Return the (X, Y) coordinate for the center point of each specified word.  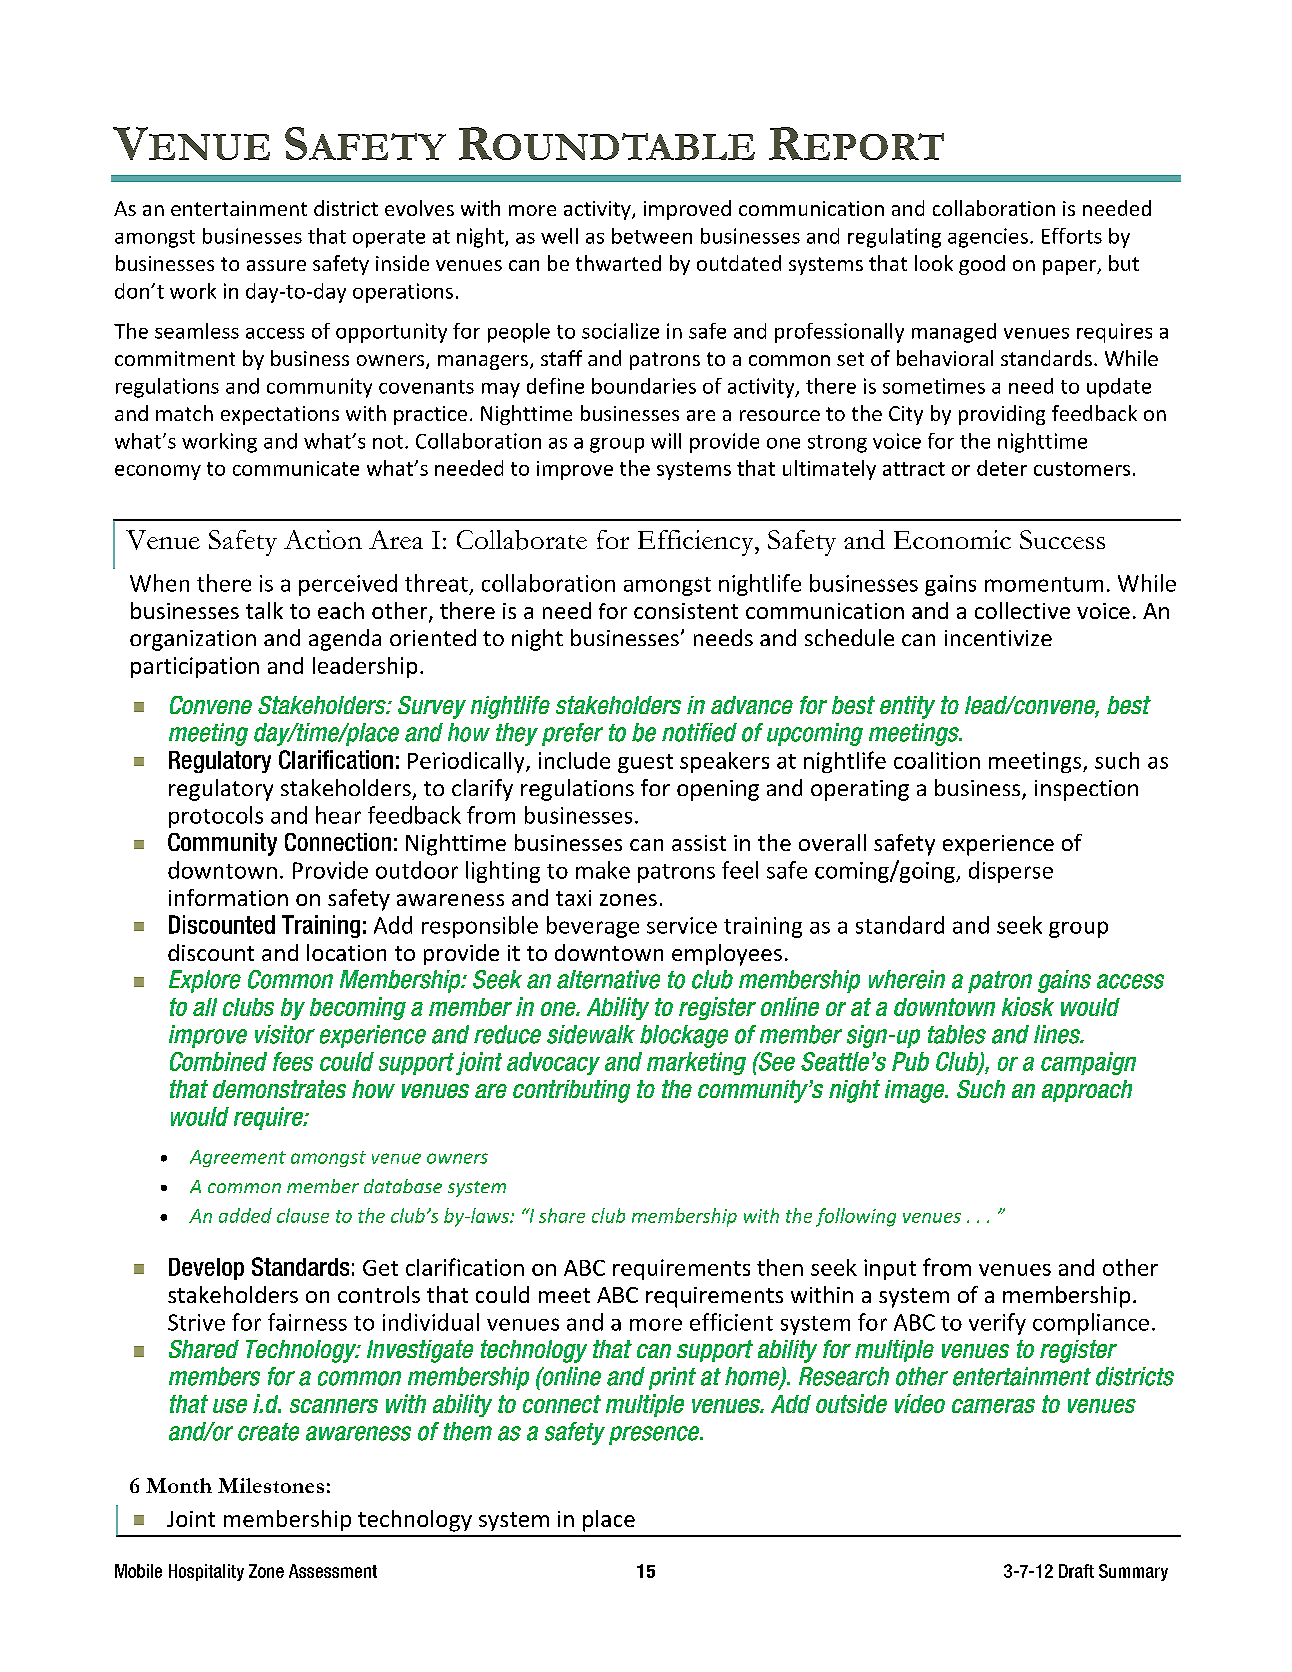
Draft (1076, 1571)
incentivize (998, 638)
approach (1087, 1091)
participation (195, 667)
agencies (988, 238)
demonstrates (279, 1089)
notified (699, 732)
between (652, 236)
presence (655, 1435)
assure (276, 265)
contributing (571, 1091)
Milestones (271, 1485)
